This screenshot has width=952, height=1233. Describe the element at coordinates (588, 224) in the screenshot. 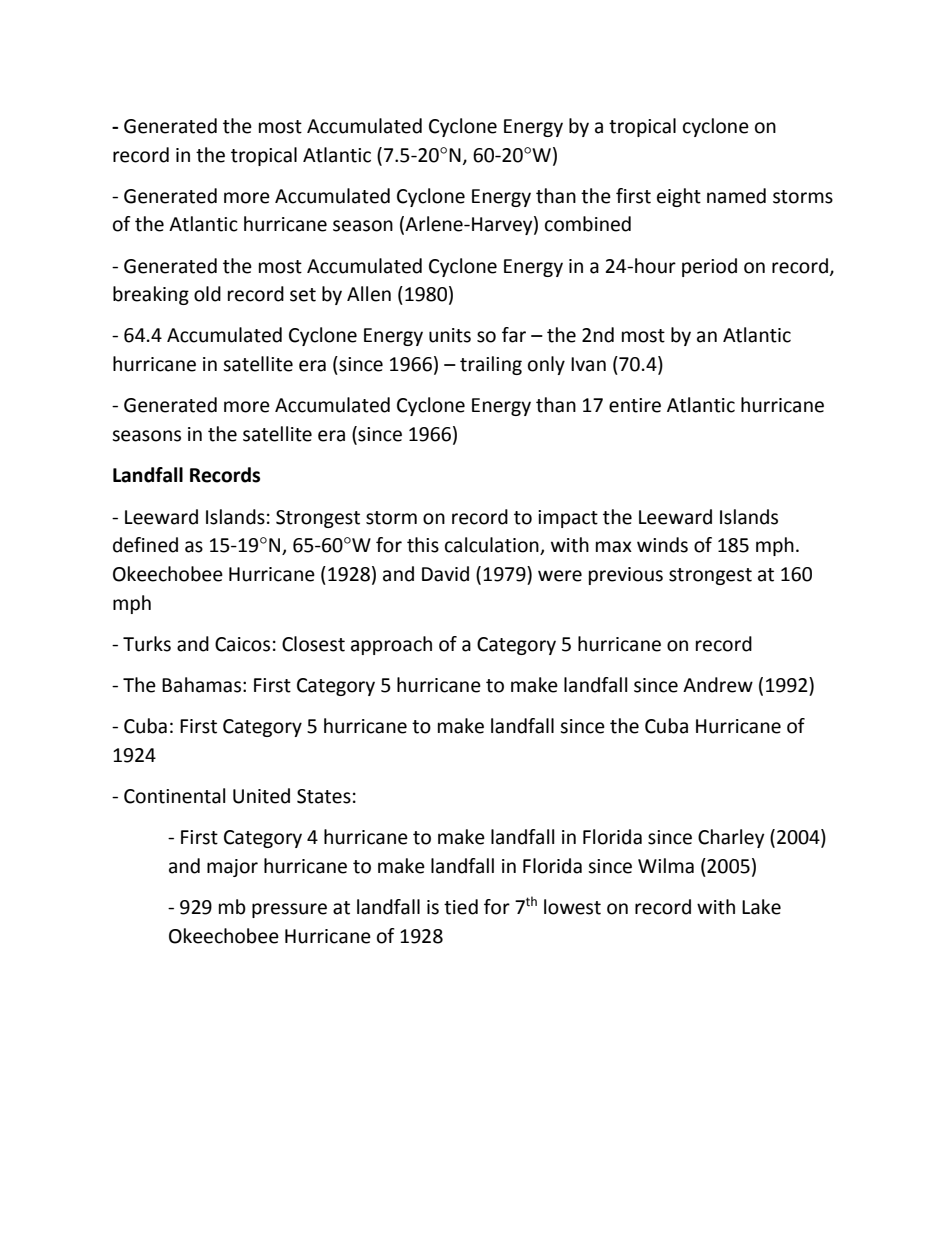

I see `combined` at that location.
